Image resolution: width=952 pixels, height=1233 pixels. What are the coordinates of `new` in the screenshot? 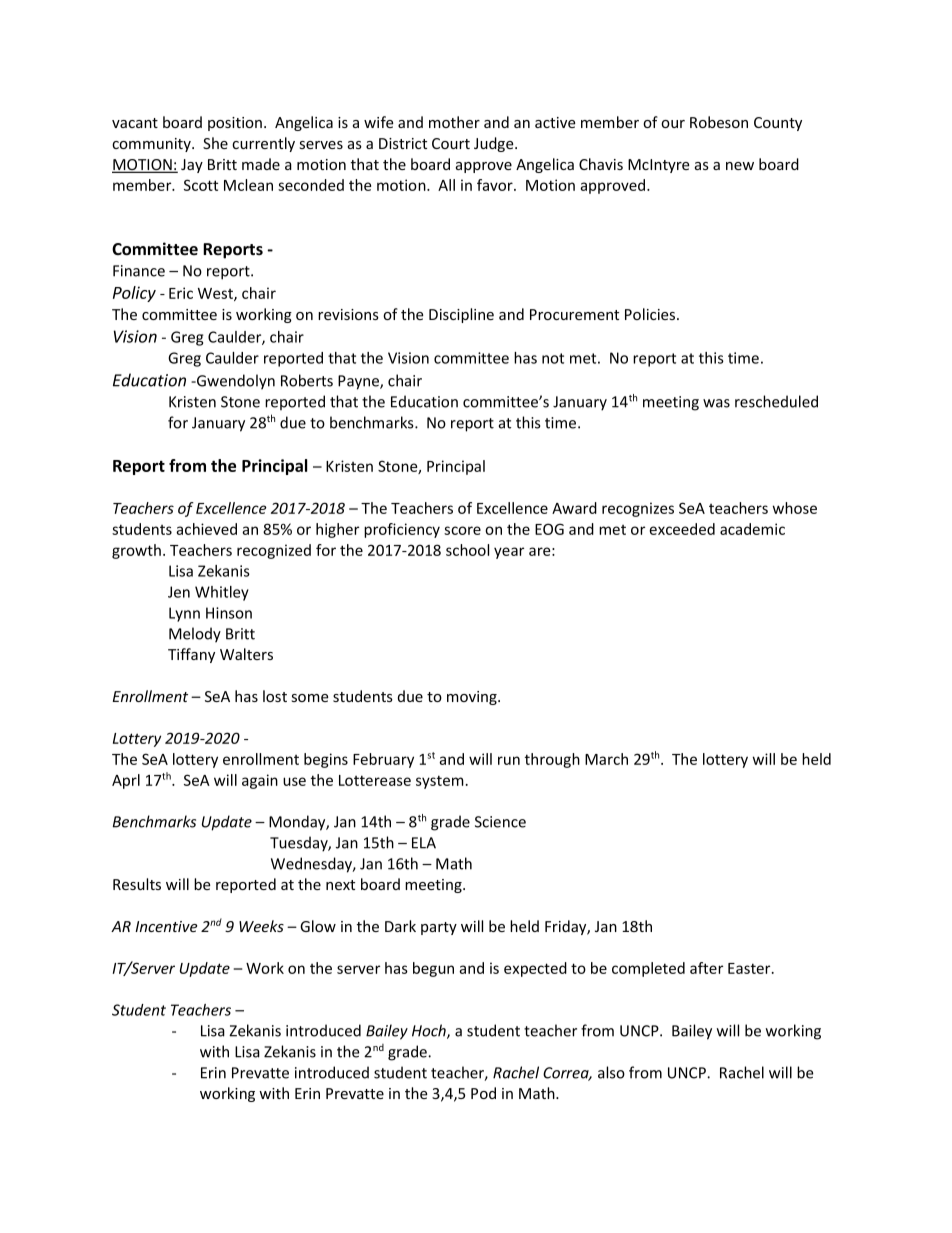 It's located at (740, 166).
